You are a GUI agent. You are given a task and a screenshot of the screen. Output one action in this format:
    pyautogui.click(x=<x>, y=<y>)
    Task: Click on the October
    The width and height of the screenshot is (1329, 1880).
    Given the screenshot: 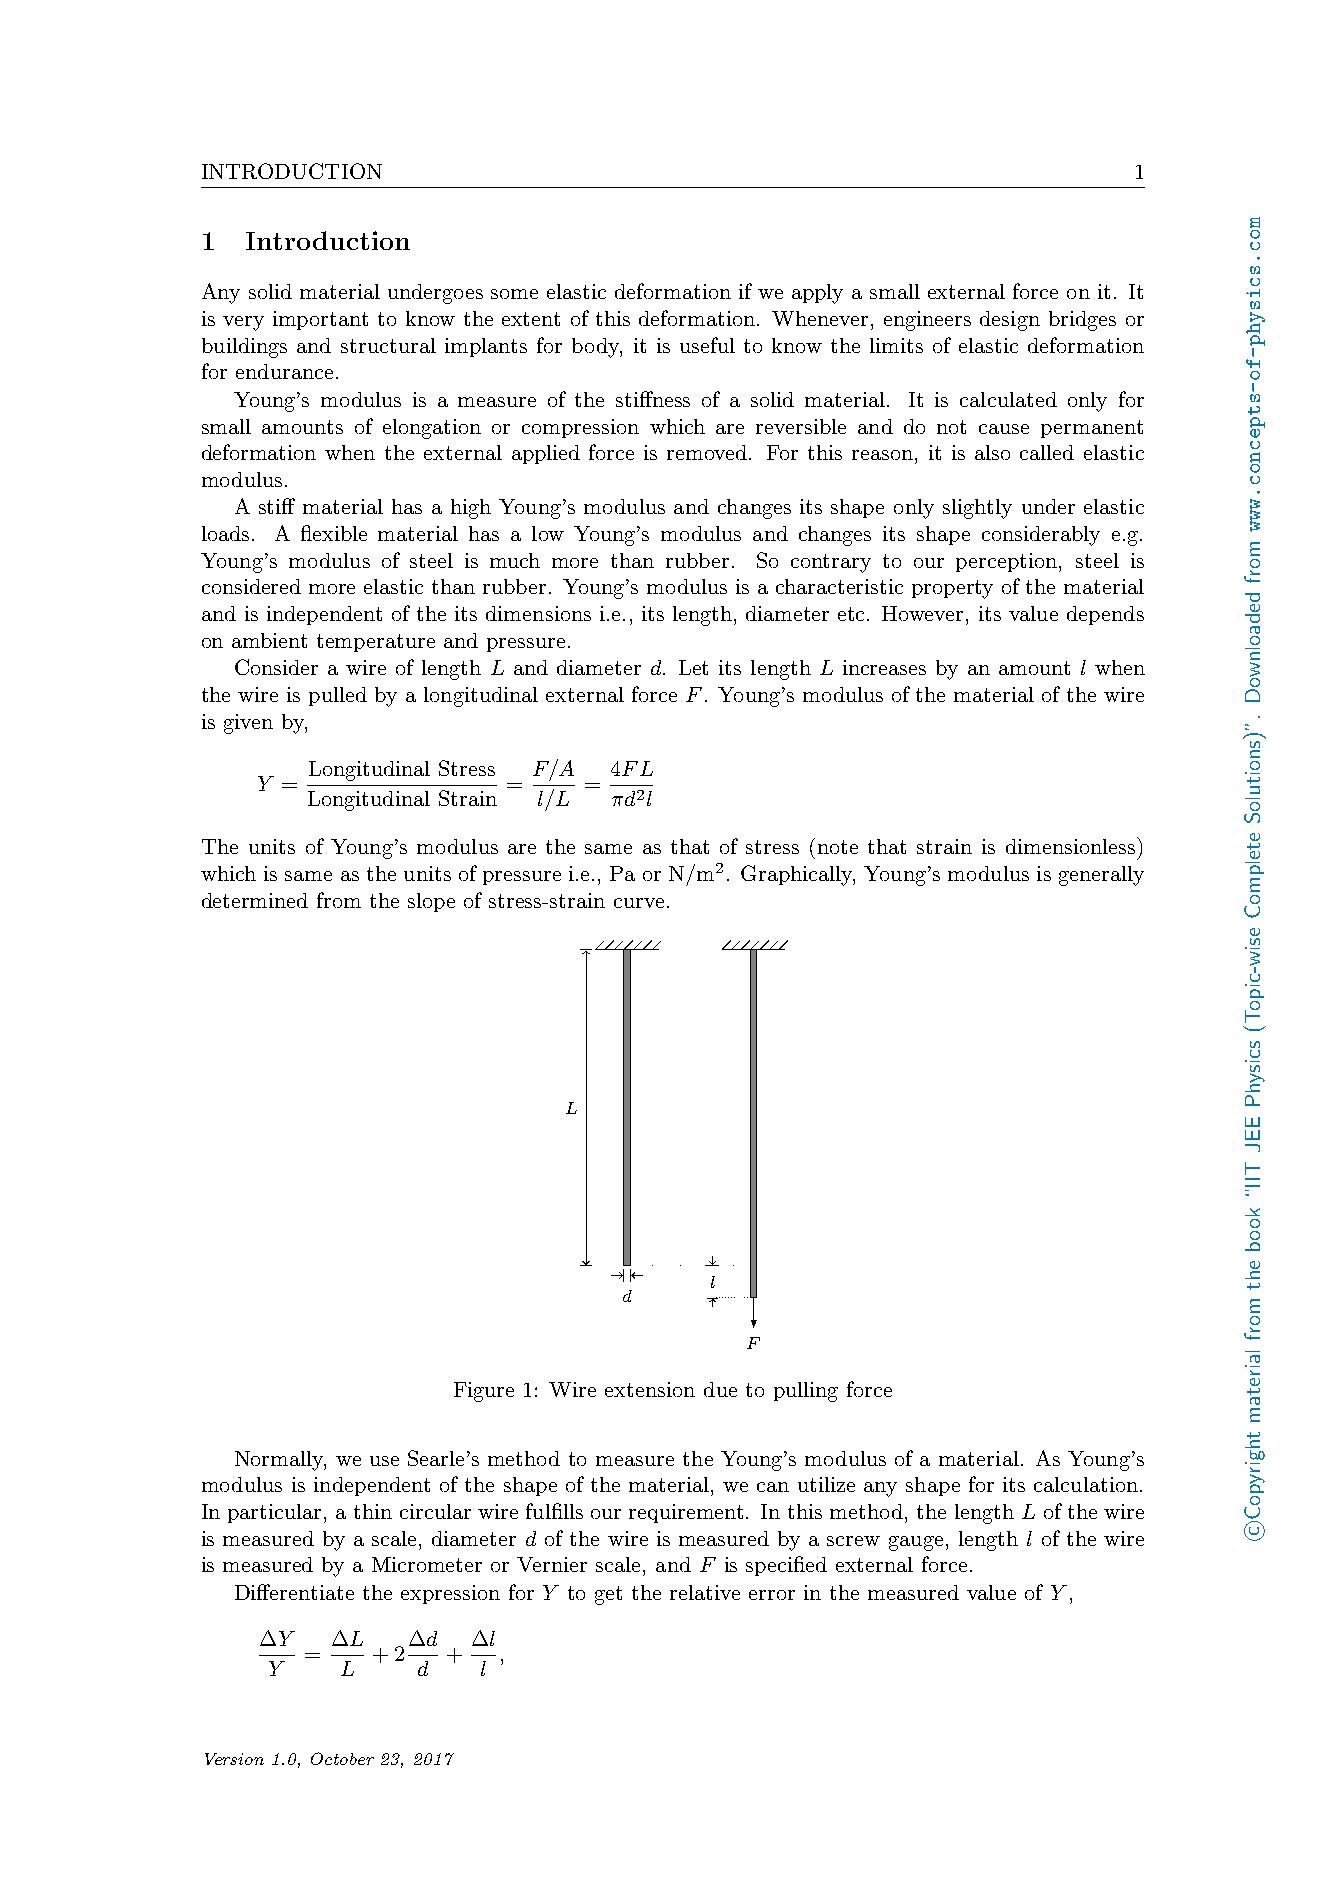 What is the action you would take?
    pyautogui.click(x=342, y=1758)
